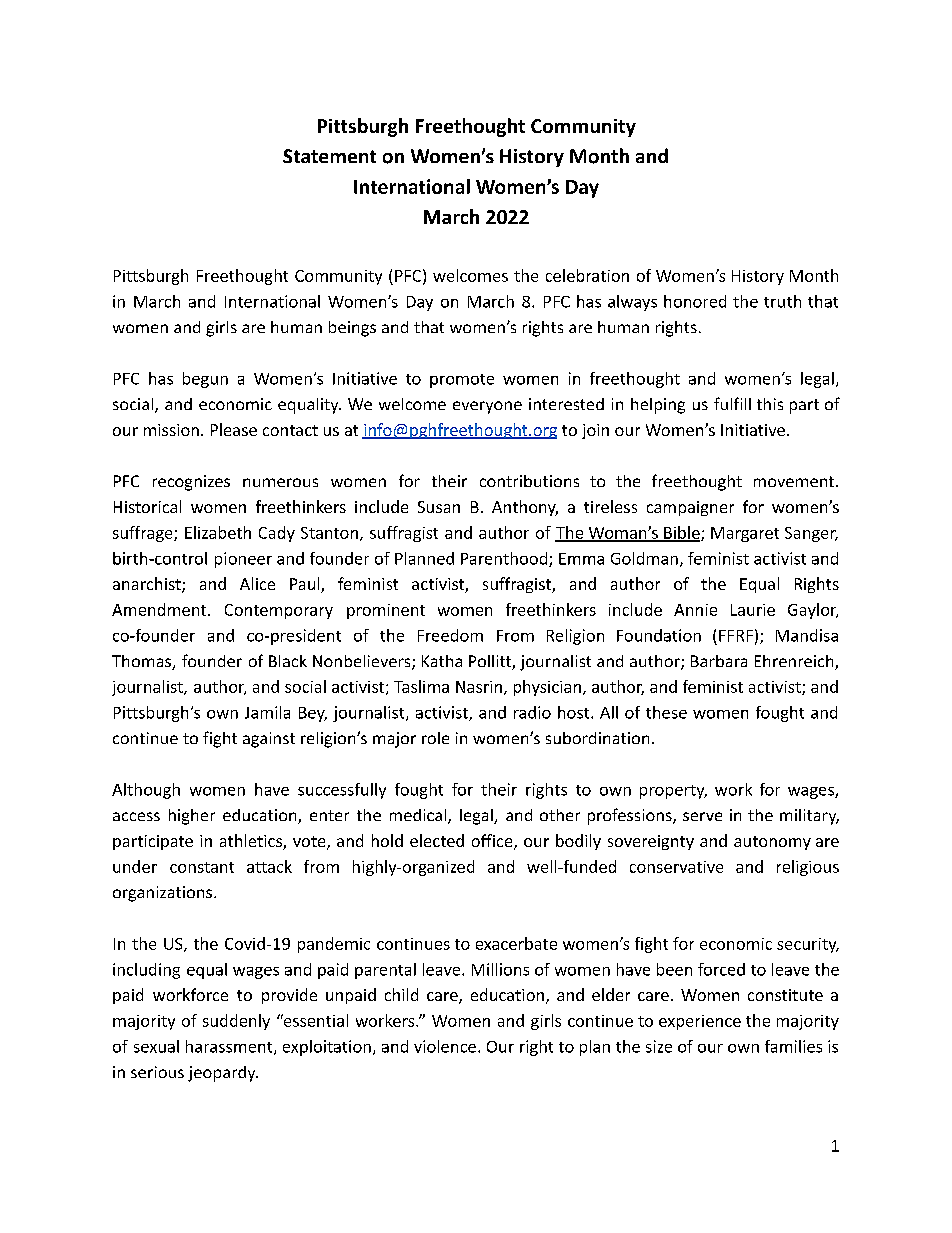 This screenshot has width=952, height=1233. I want to click on Laurie, so click(753, 610).
